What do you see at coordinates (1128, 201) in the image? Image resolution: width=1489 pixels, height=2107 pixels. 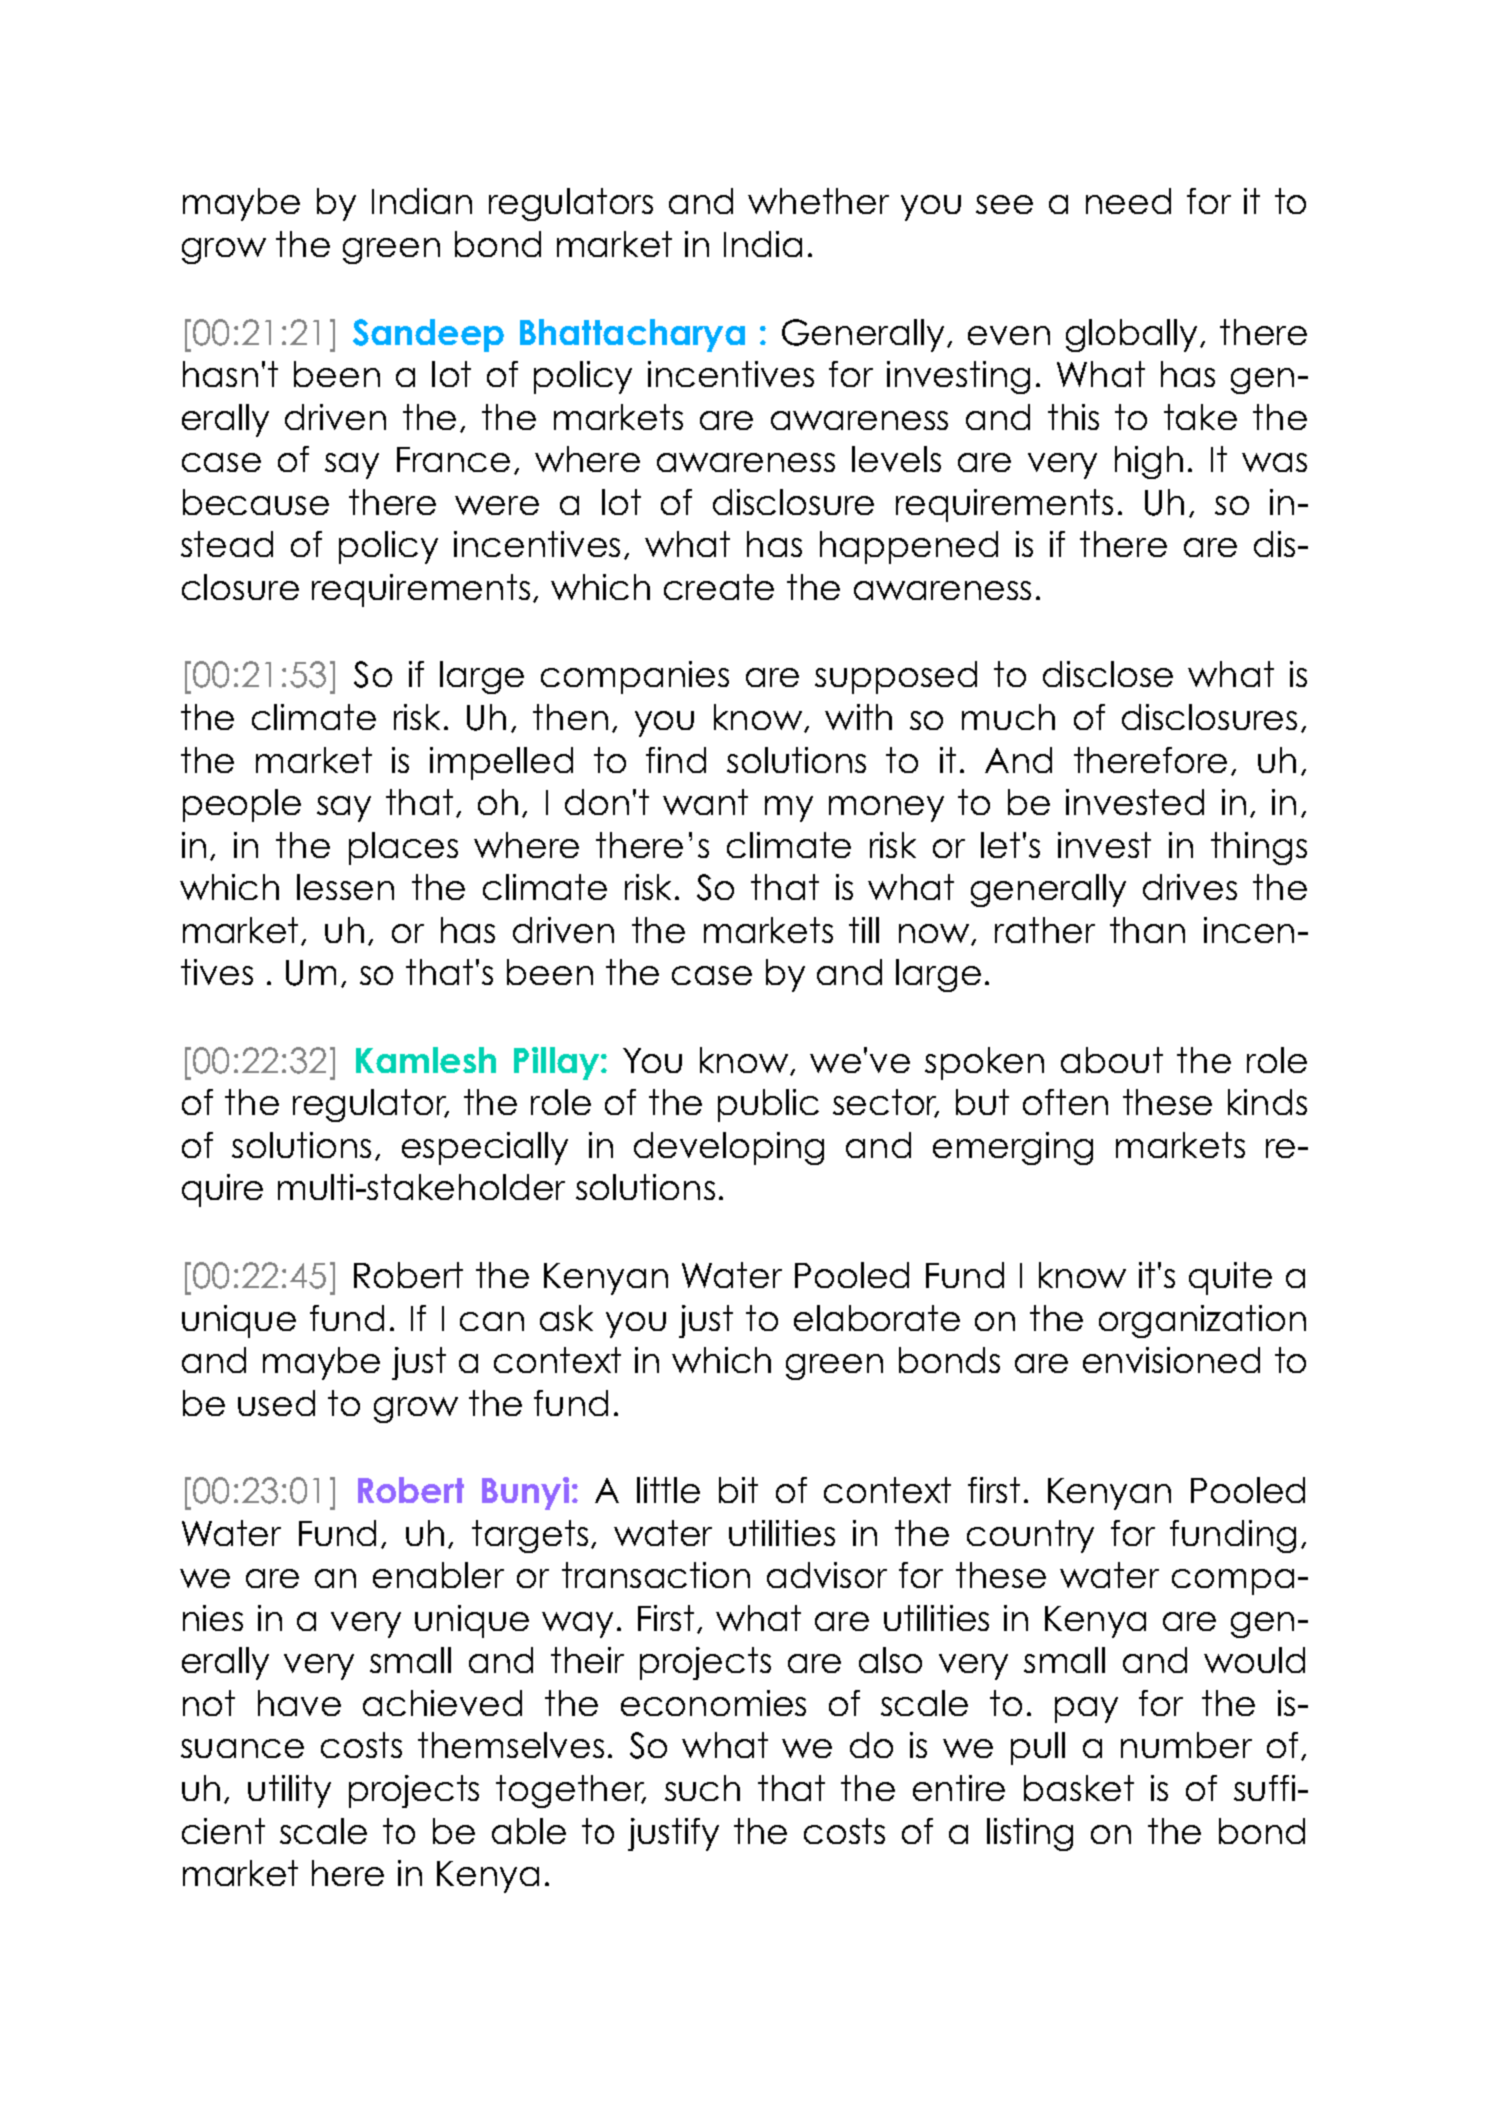 I see `need` at bounding box center [1128, 201].
